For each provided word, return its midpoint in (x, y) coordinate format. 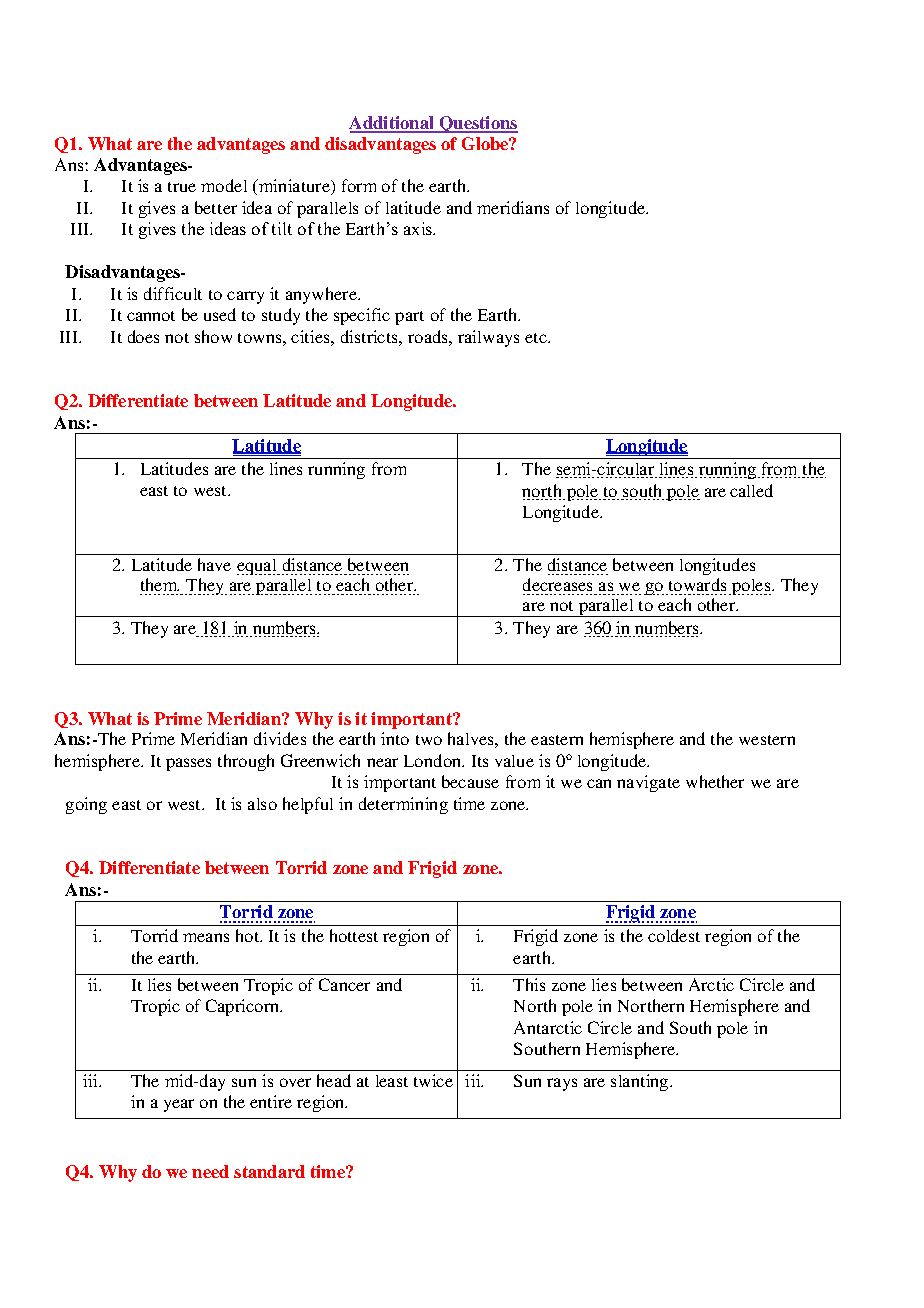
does (143, 336)
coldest (674, 935)
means (206, 937)
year (179, 1105)
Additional (393, 124)
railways (488, 338)
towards (698, 586)
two (429, 740)
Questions (478, 124)
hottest (354, 935)
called (751, 490)
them (159, 586)
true (182, 187)
